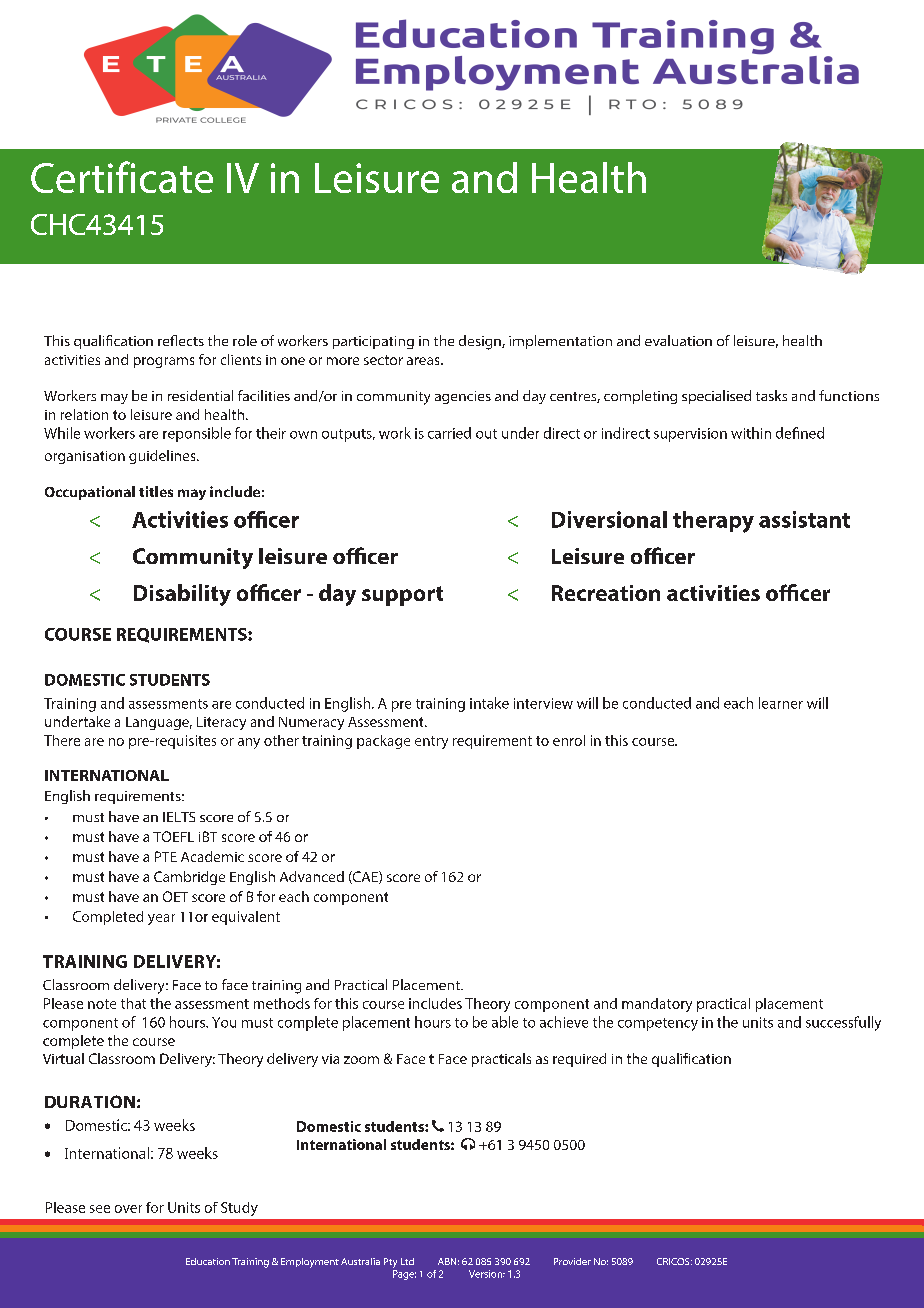 This document has width=924, height=1308. Describe the element at coordinates (657, 1005) in the document. I see `mandatory` at that location.
